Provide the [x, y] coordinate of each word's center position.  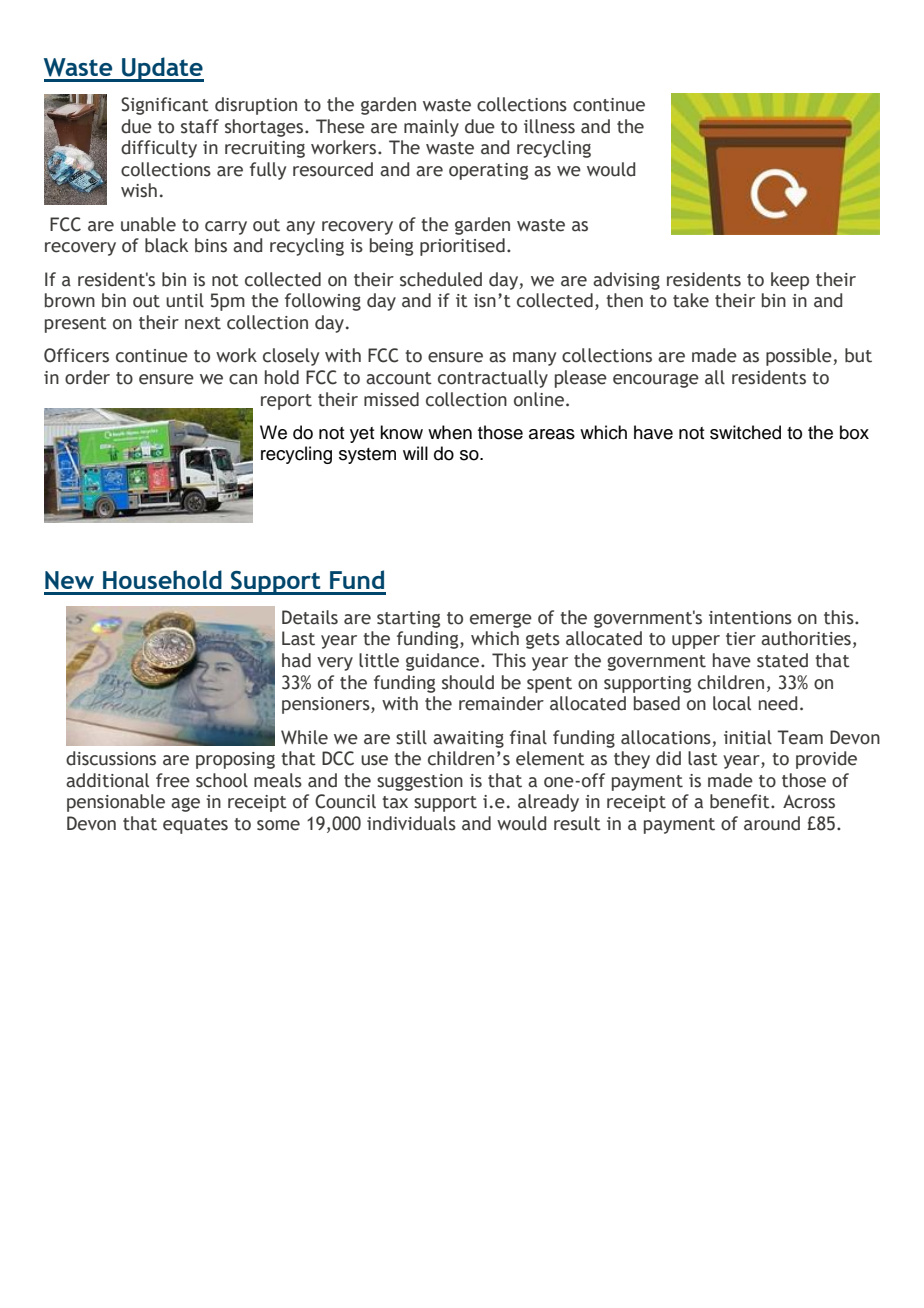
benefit [741, 801]
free [173, 780]
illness [549, 126]
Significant [165, 106]
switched [745, 432]
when [450, 432]
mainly [431, 128]
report [286, 402]
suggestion [420, 782]
